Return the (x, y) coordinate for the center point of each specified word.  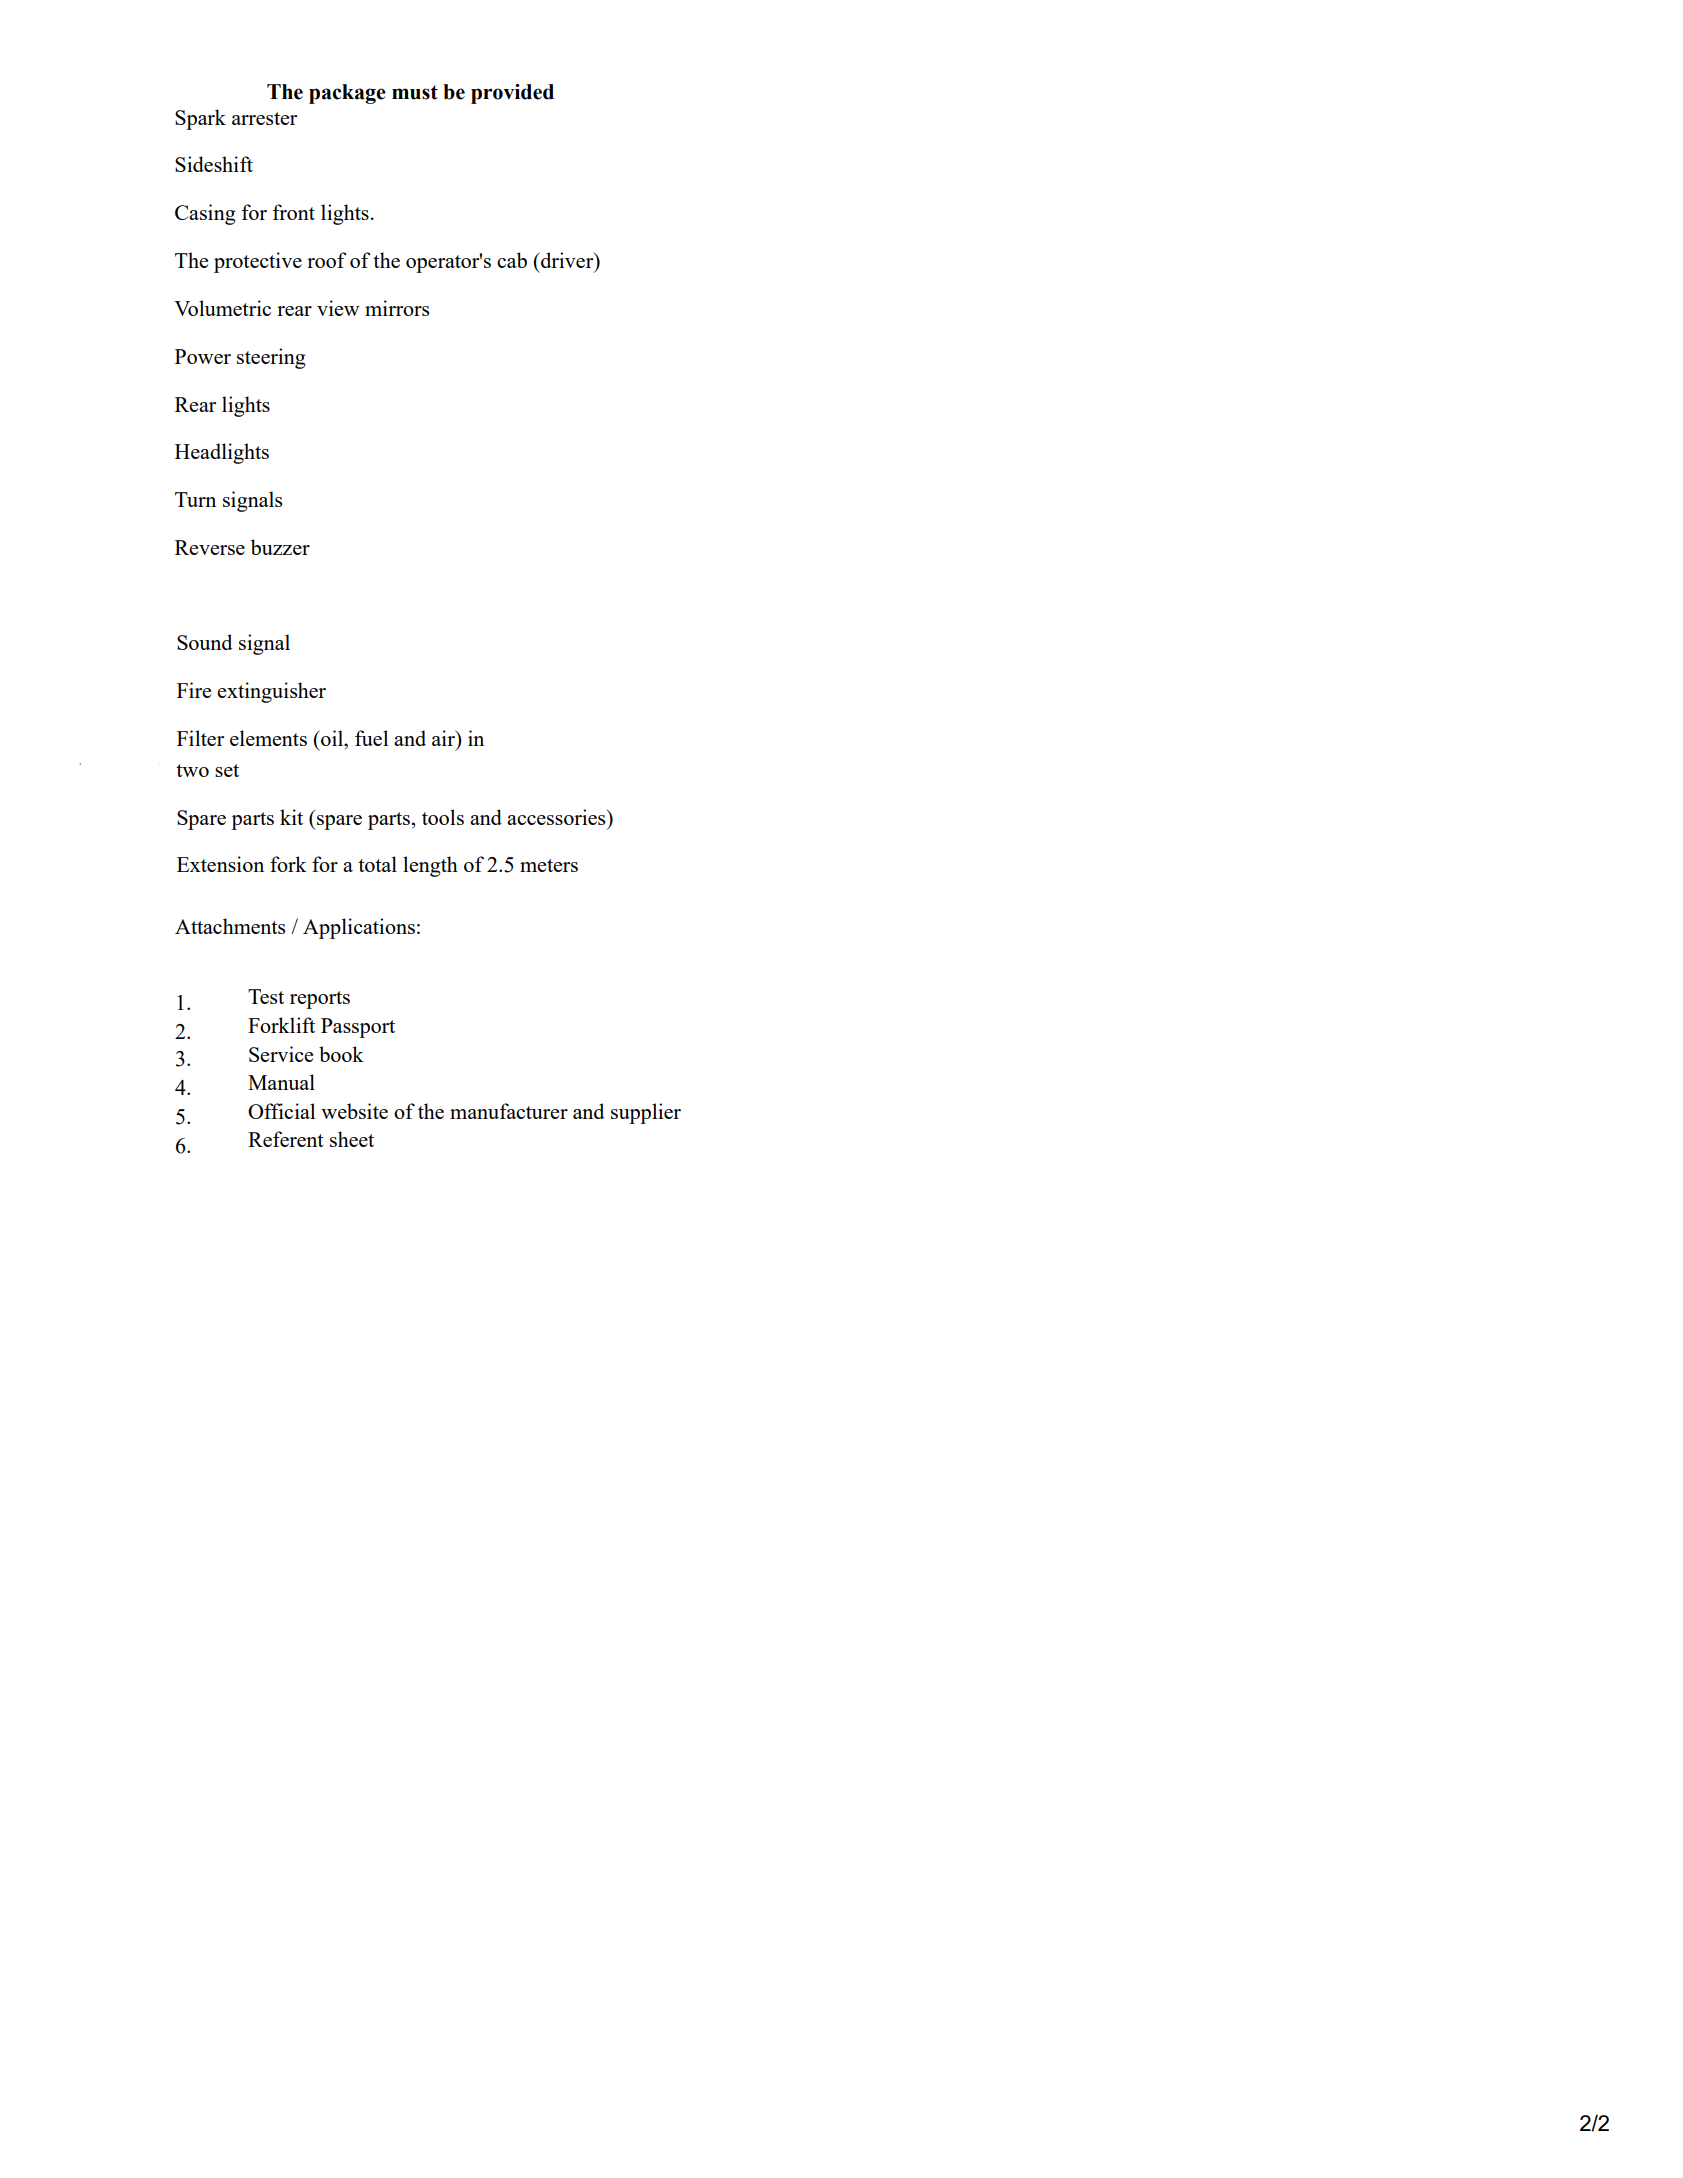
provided (512, 94)
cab (512, 260)
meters (549, 865)
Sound (204, 642)
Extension (220, 864)
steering (271, 358)
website (354, 1111)
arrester (264, 118)
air (444, 738)
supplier (646, 1113)
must (415, 92)
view (338, 308)
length (430, 866)
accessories (557, 817)
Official (281, 1111)
